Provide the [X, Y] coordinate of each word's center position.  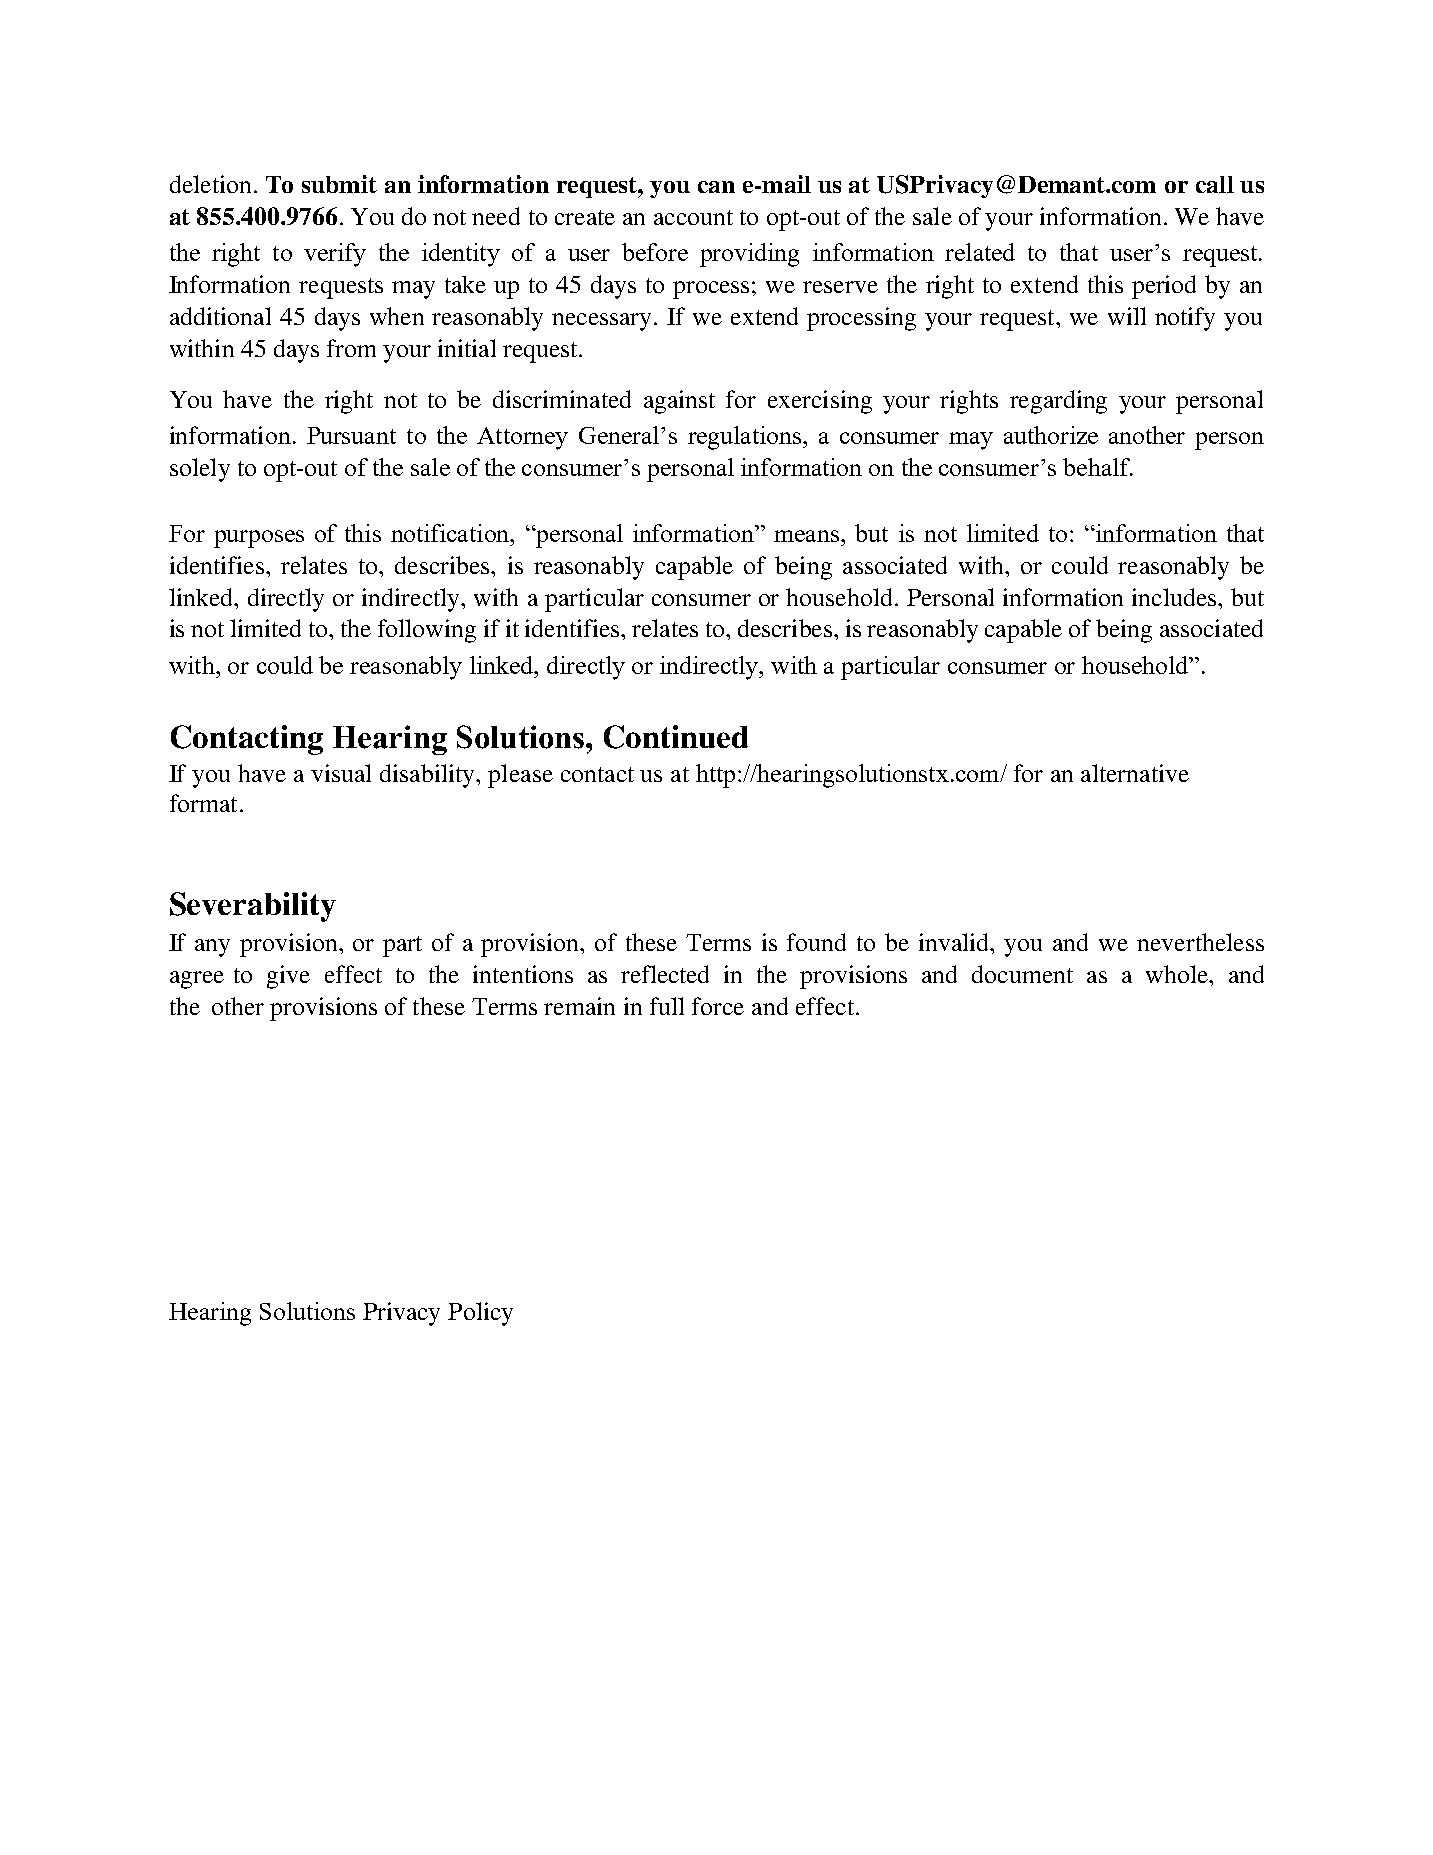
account [693, 217]
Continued [676, 737]
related [980, 252]
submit [339, 184]
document [1022, 974]
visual [341, 773]
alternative [1135, 773]
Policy [480, 1314]
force [718, 1006]
